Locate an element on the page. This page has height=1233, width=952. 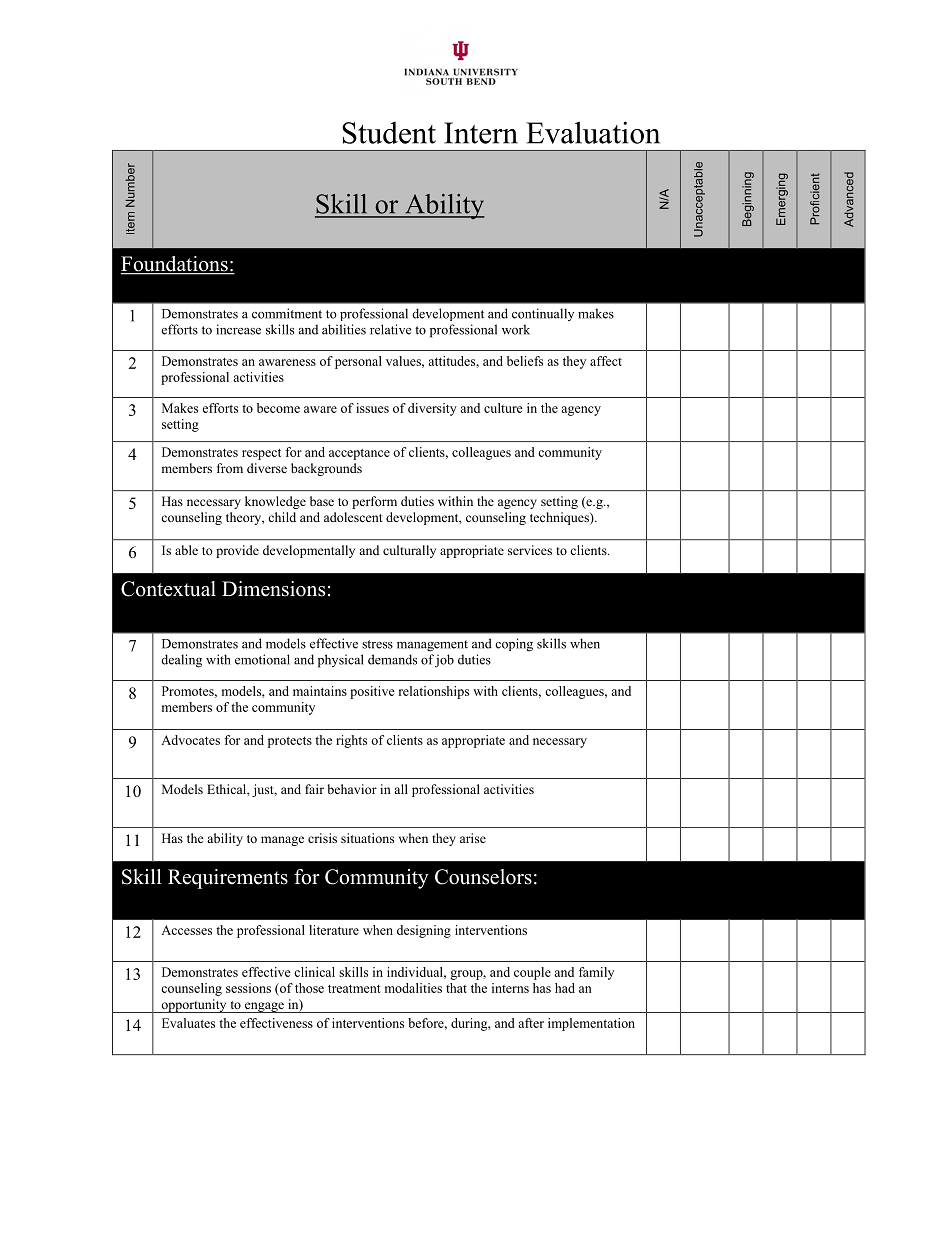
modalities is located at coordinates (413, 988).
